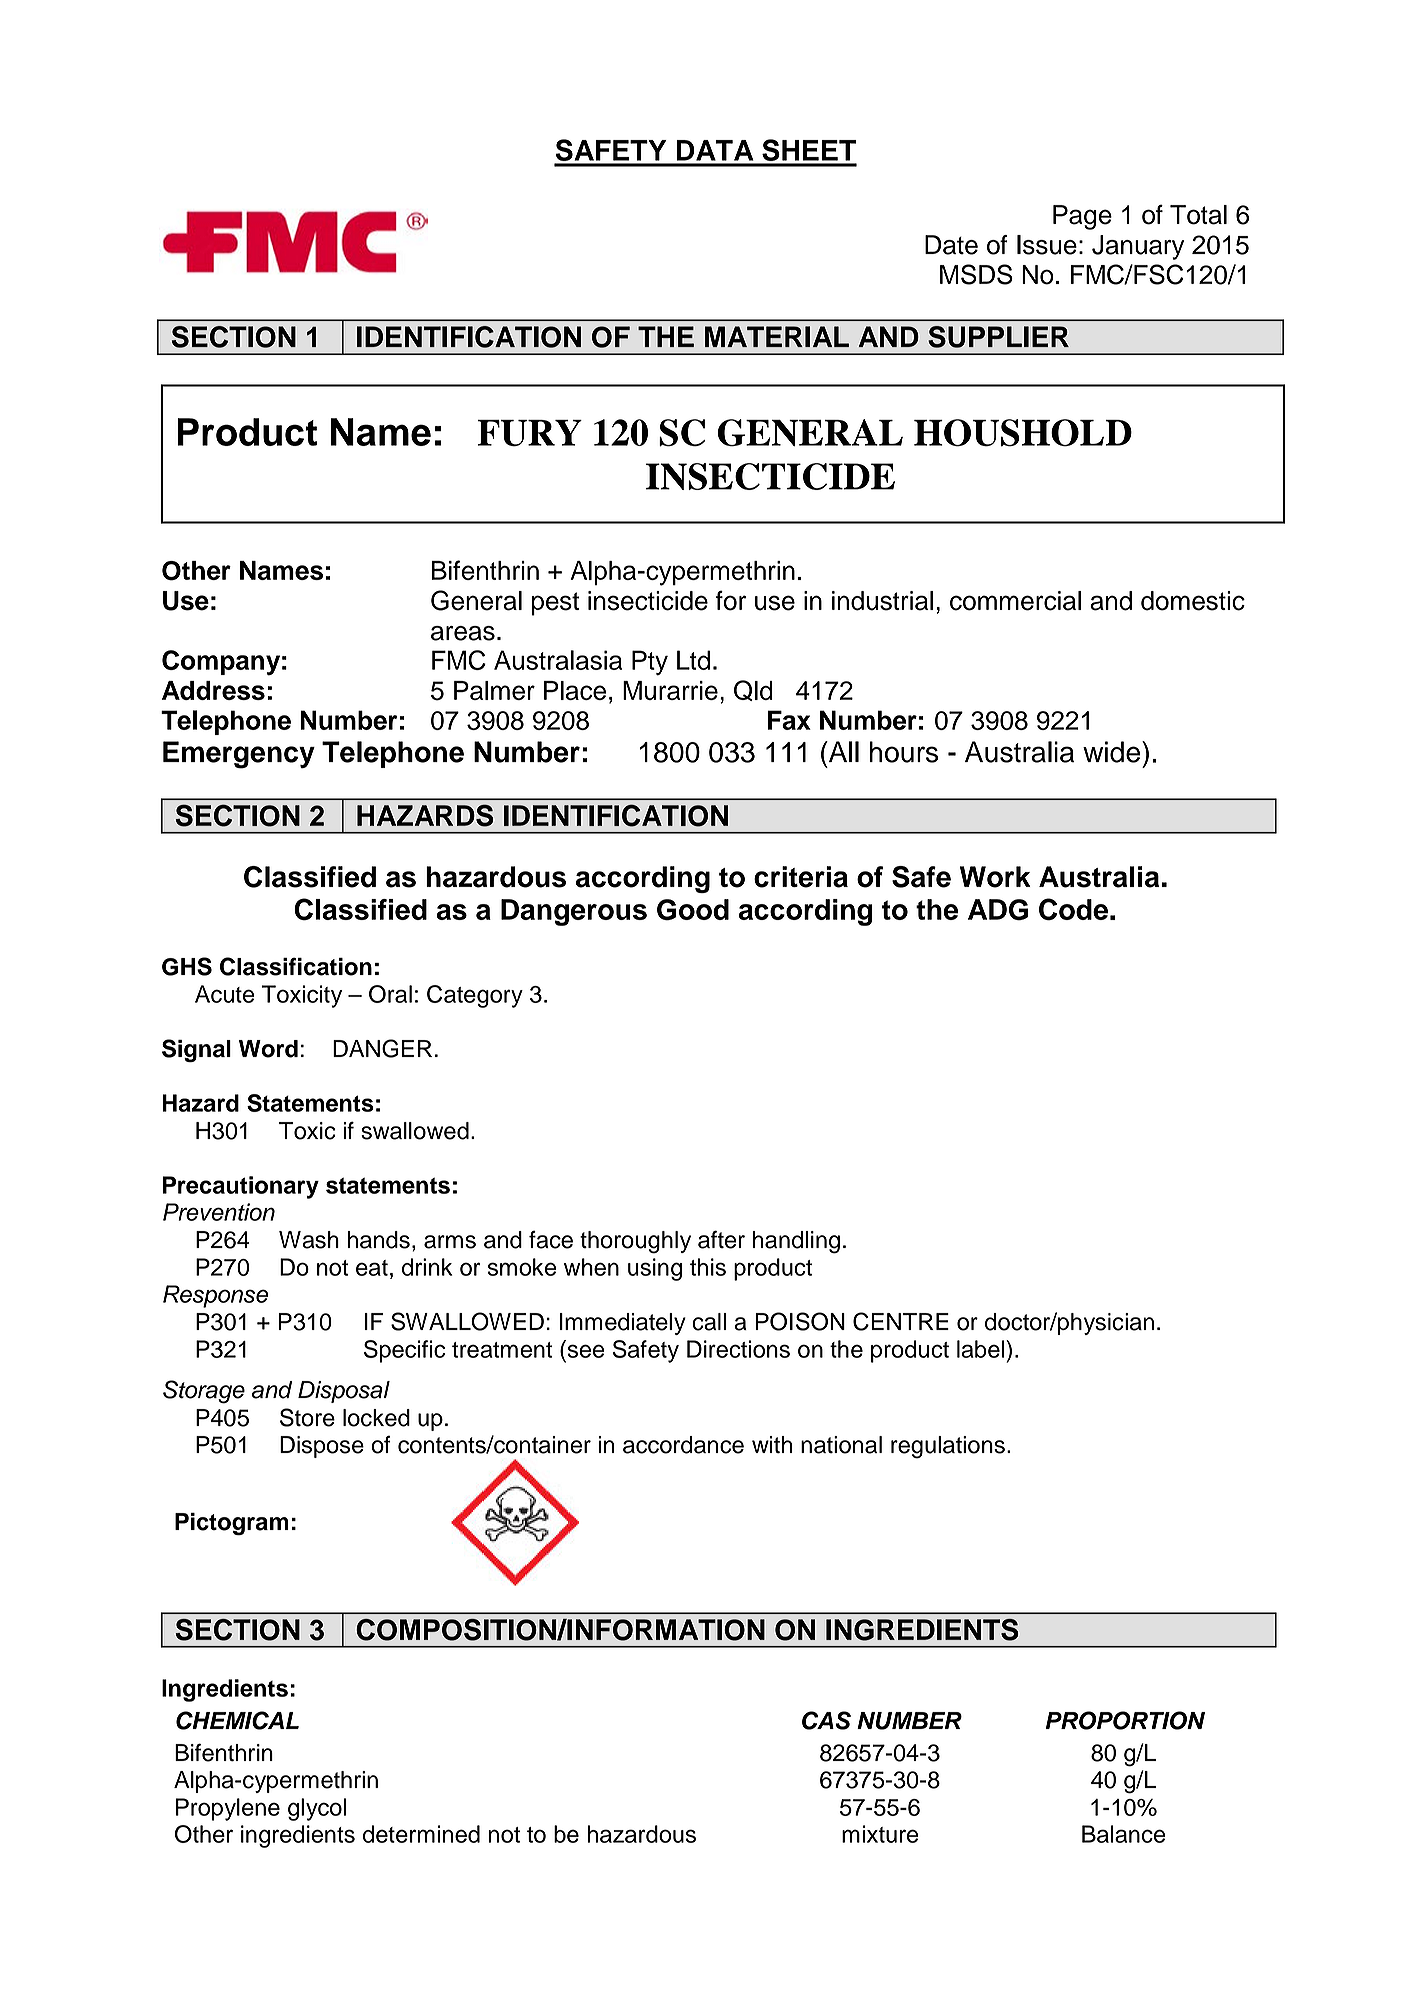  I want to click on Issue, so click(1047, 245).
